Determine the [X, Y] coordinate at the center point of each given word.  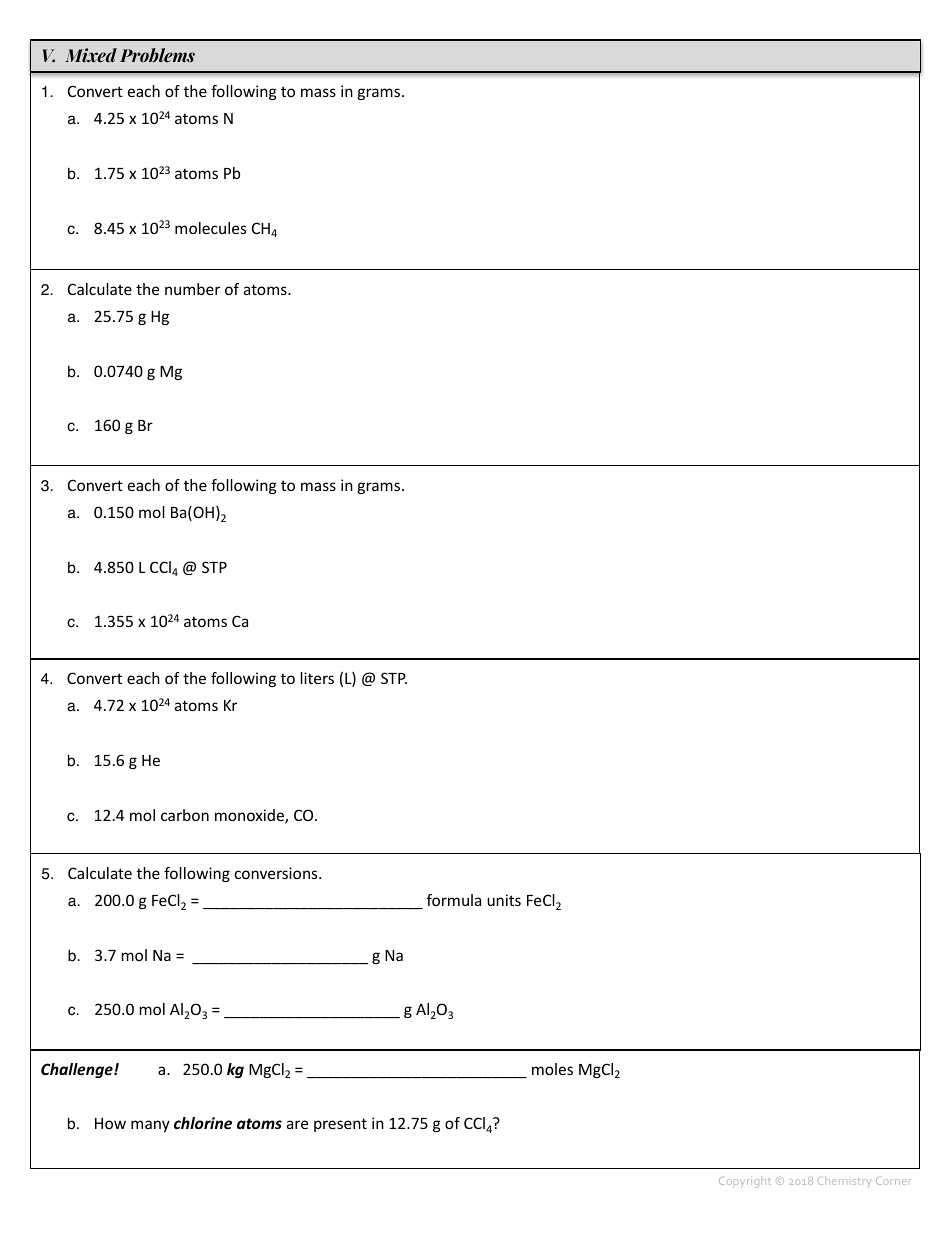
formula [454, 900]
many [150, 1126]
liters [317, 678]
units [504, 900]
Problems [157, 55]
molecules [210, 228]
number [192, 289]
